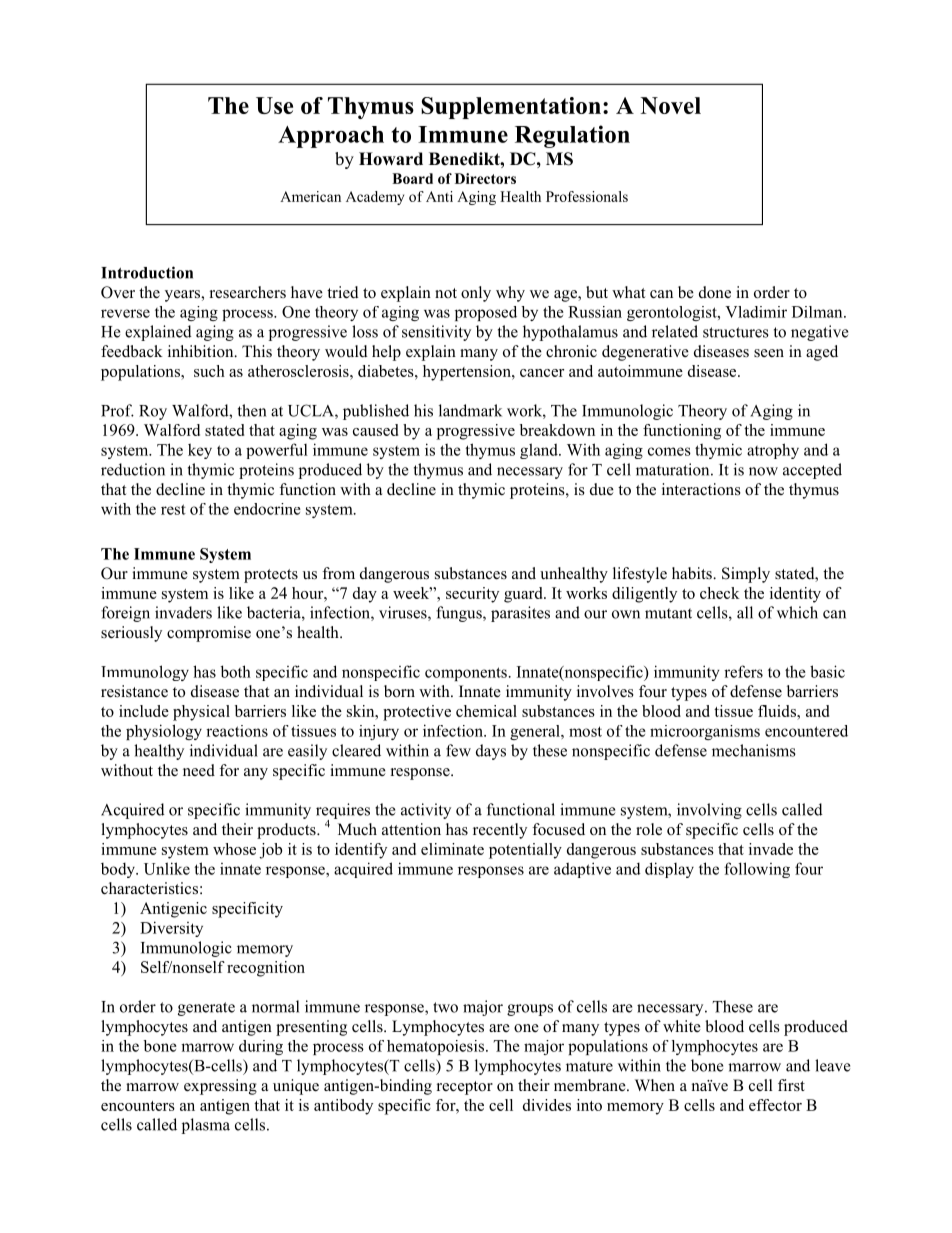 This page has width=952, height=1233. What do you see at coordinates (209, 634) in the page?
I see `compromise` at bounding box center [209, 634].
